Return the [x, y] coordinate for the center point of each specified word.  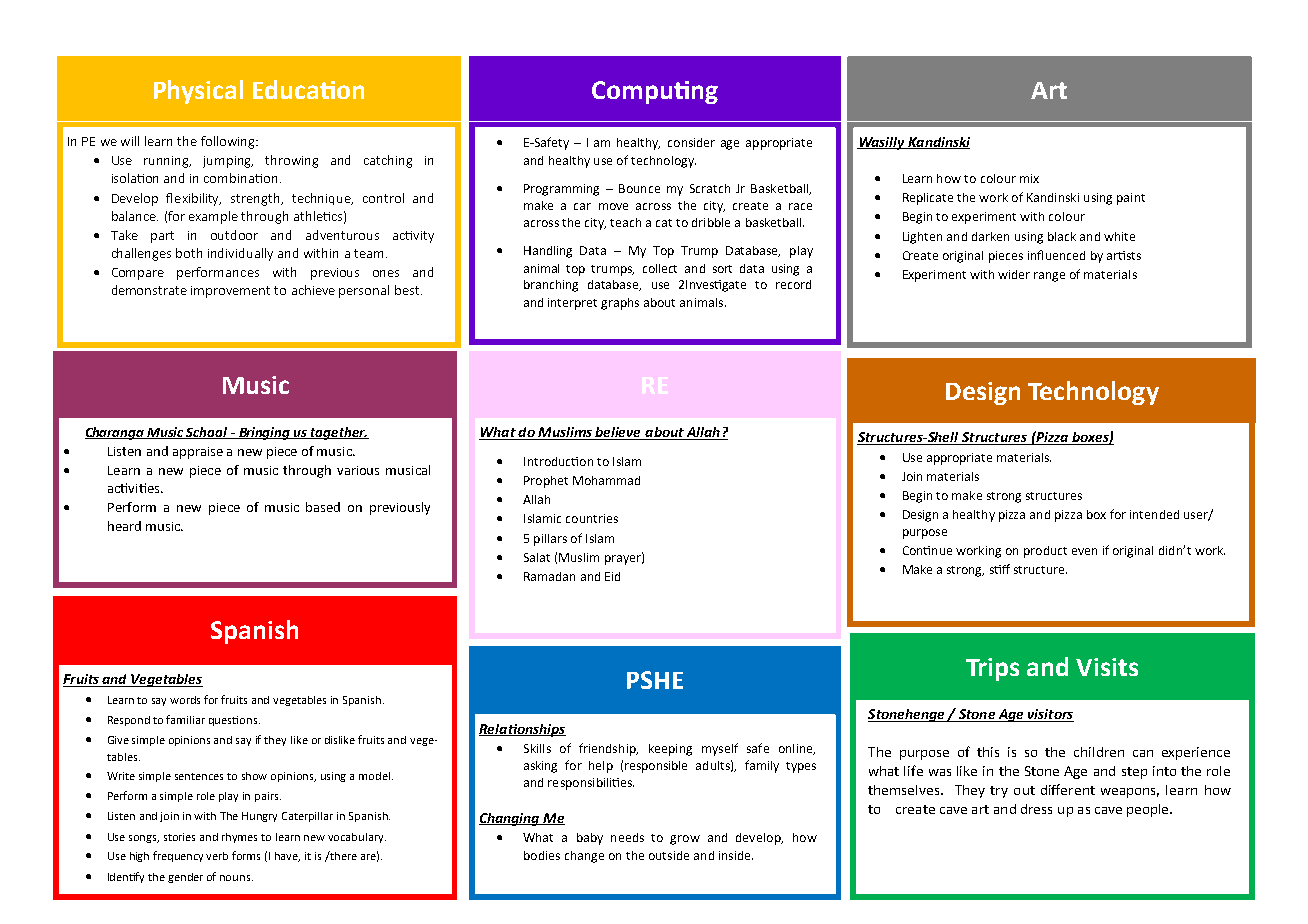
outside [669, 855]
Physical [198, 92]
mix [1029, 178]
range [1049, 277]
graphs [620, 304]
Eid [612, 576]
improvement [230, 292]
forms [246, 855]
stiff [1000, 569]
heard [124, 526]
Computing [655, 92]
